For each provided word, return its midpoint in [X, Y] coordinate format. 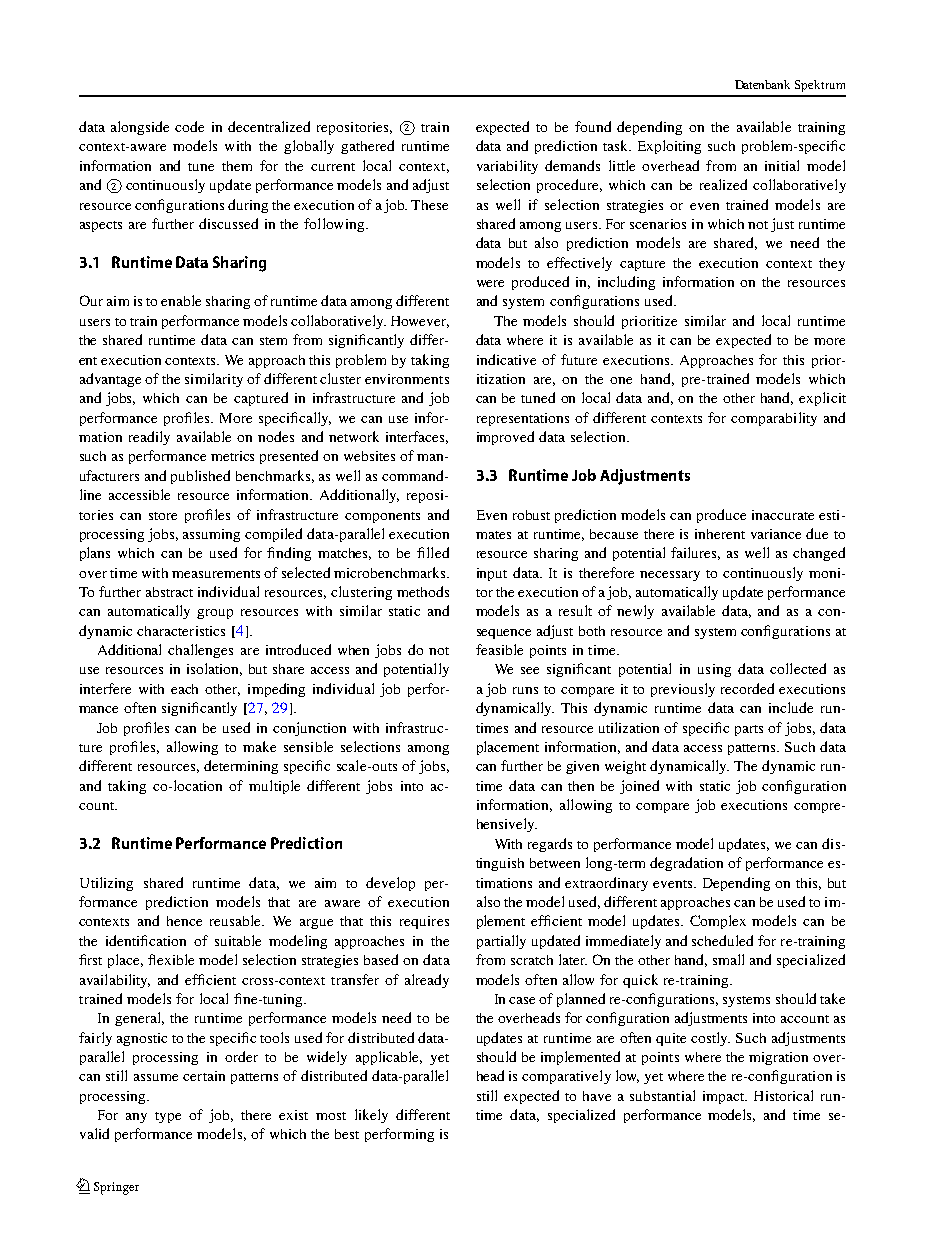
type [168, 1117]
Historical [783, 1095]
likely [371, 1116]
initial [782, 165]
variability [507, 167]
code [189, 126]
